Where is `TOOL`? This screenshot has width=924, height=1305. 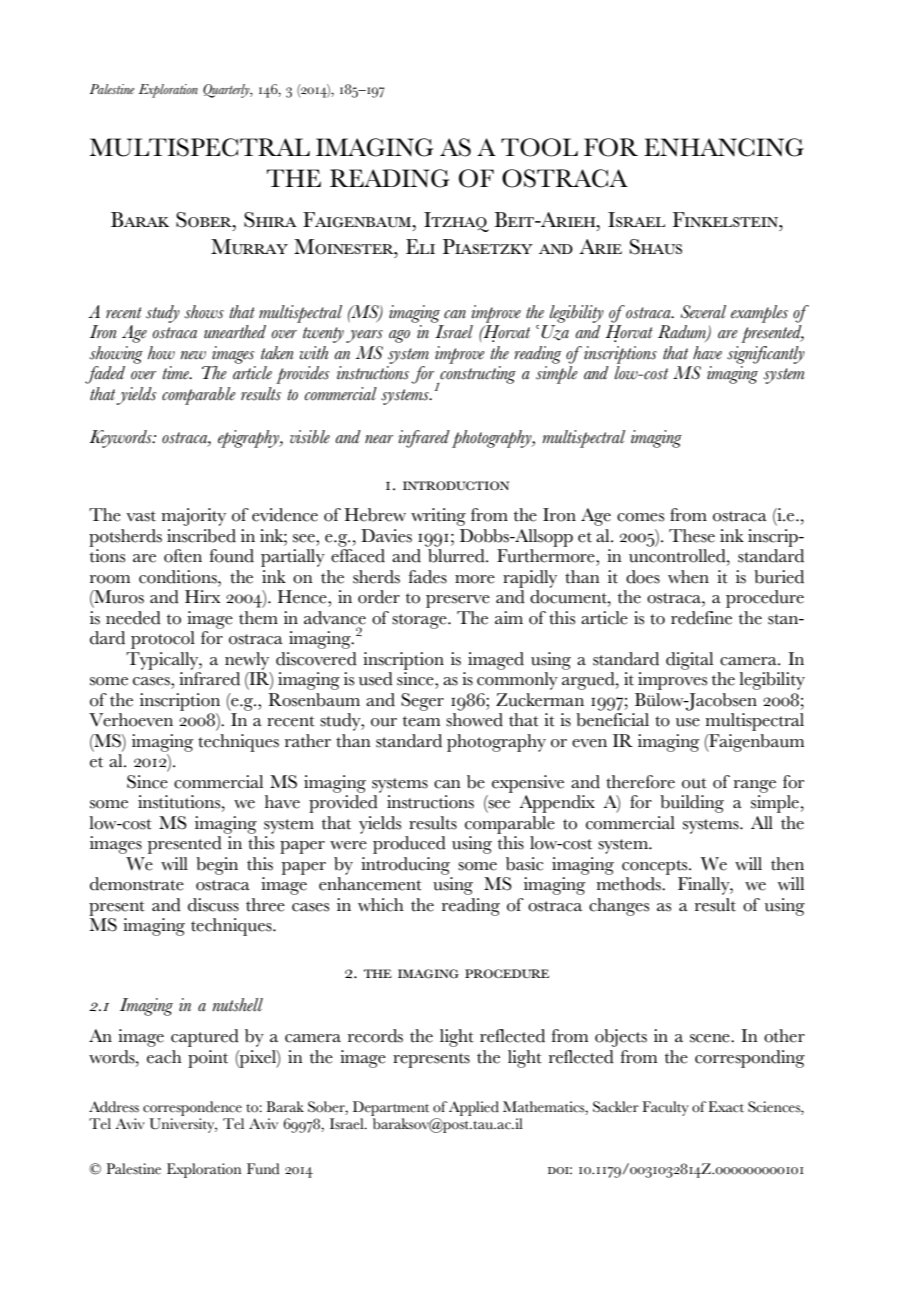
TOOL is located at coordinates (539, 147).
